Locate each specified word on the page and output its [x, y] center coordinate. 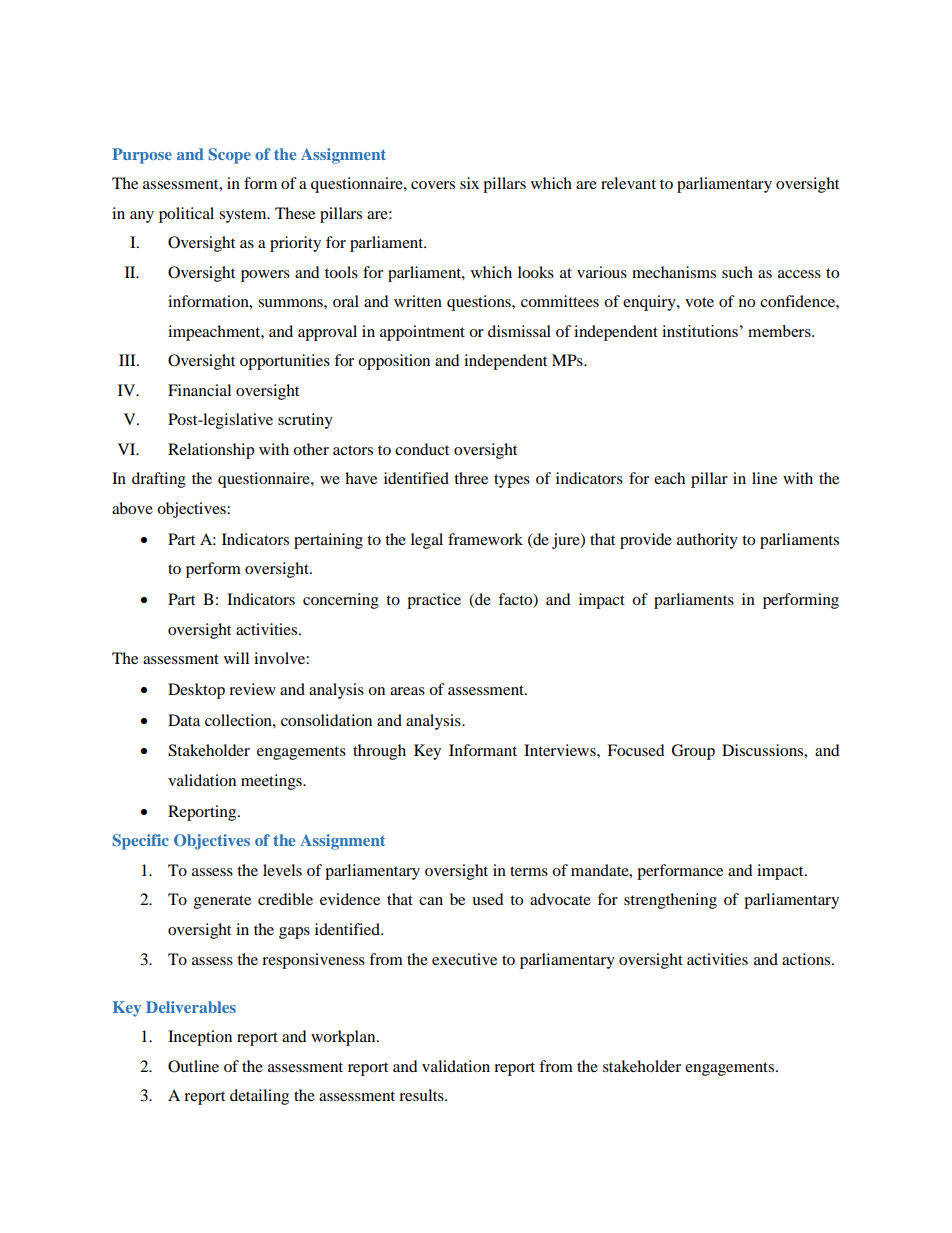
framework [485, 539]
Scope [230, 156]
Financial [199, 390]
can [431, 901]
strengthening [670, 901]
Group [693, 752]
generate [222, 902]
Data [184, 720]
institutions [700, 331]
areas [407, 691]
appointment [422, 333]
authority [707, 541]
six [469, 183]
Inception [200, 1038]
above [132, 508]
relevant [628, 183]
